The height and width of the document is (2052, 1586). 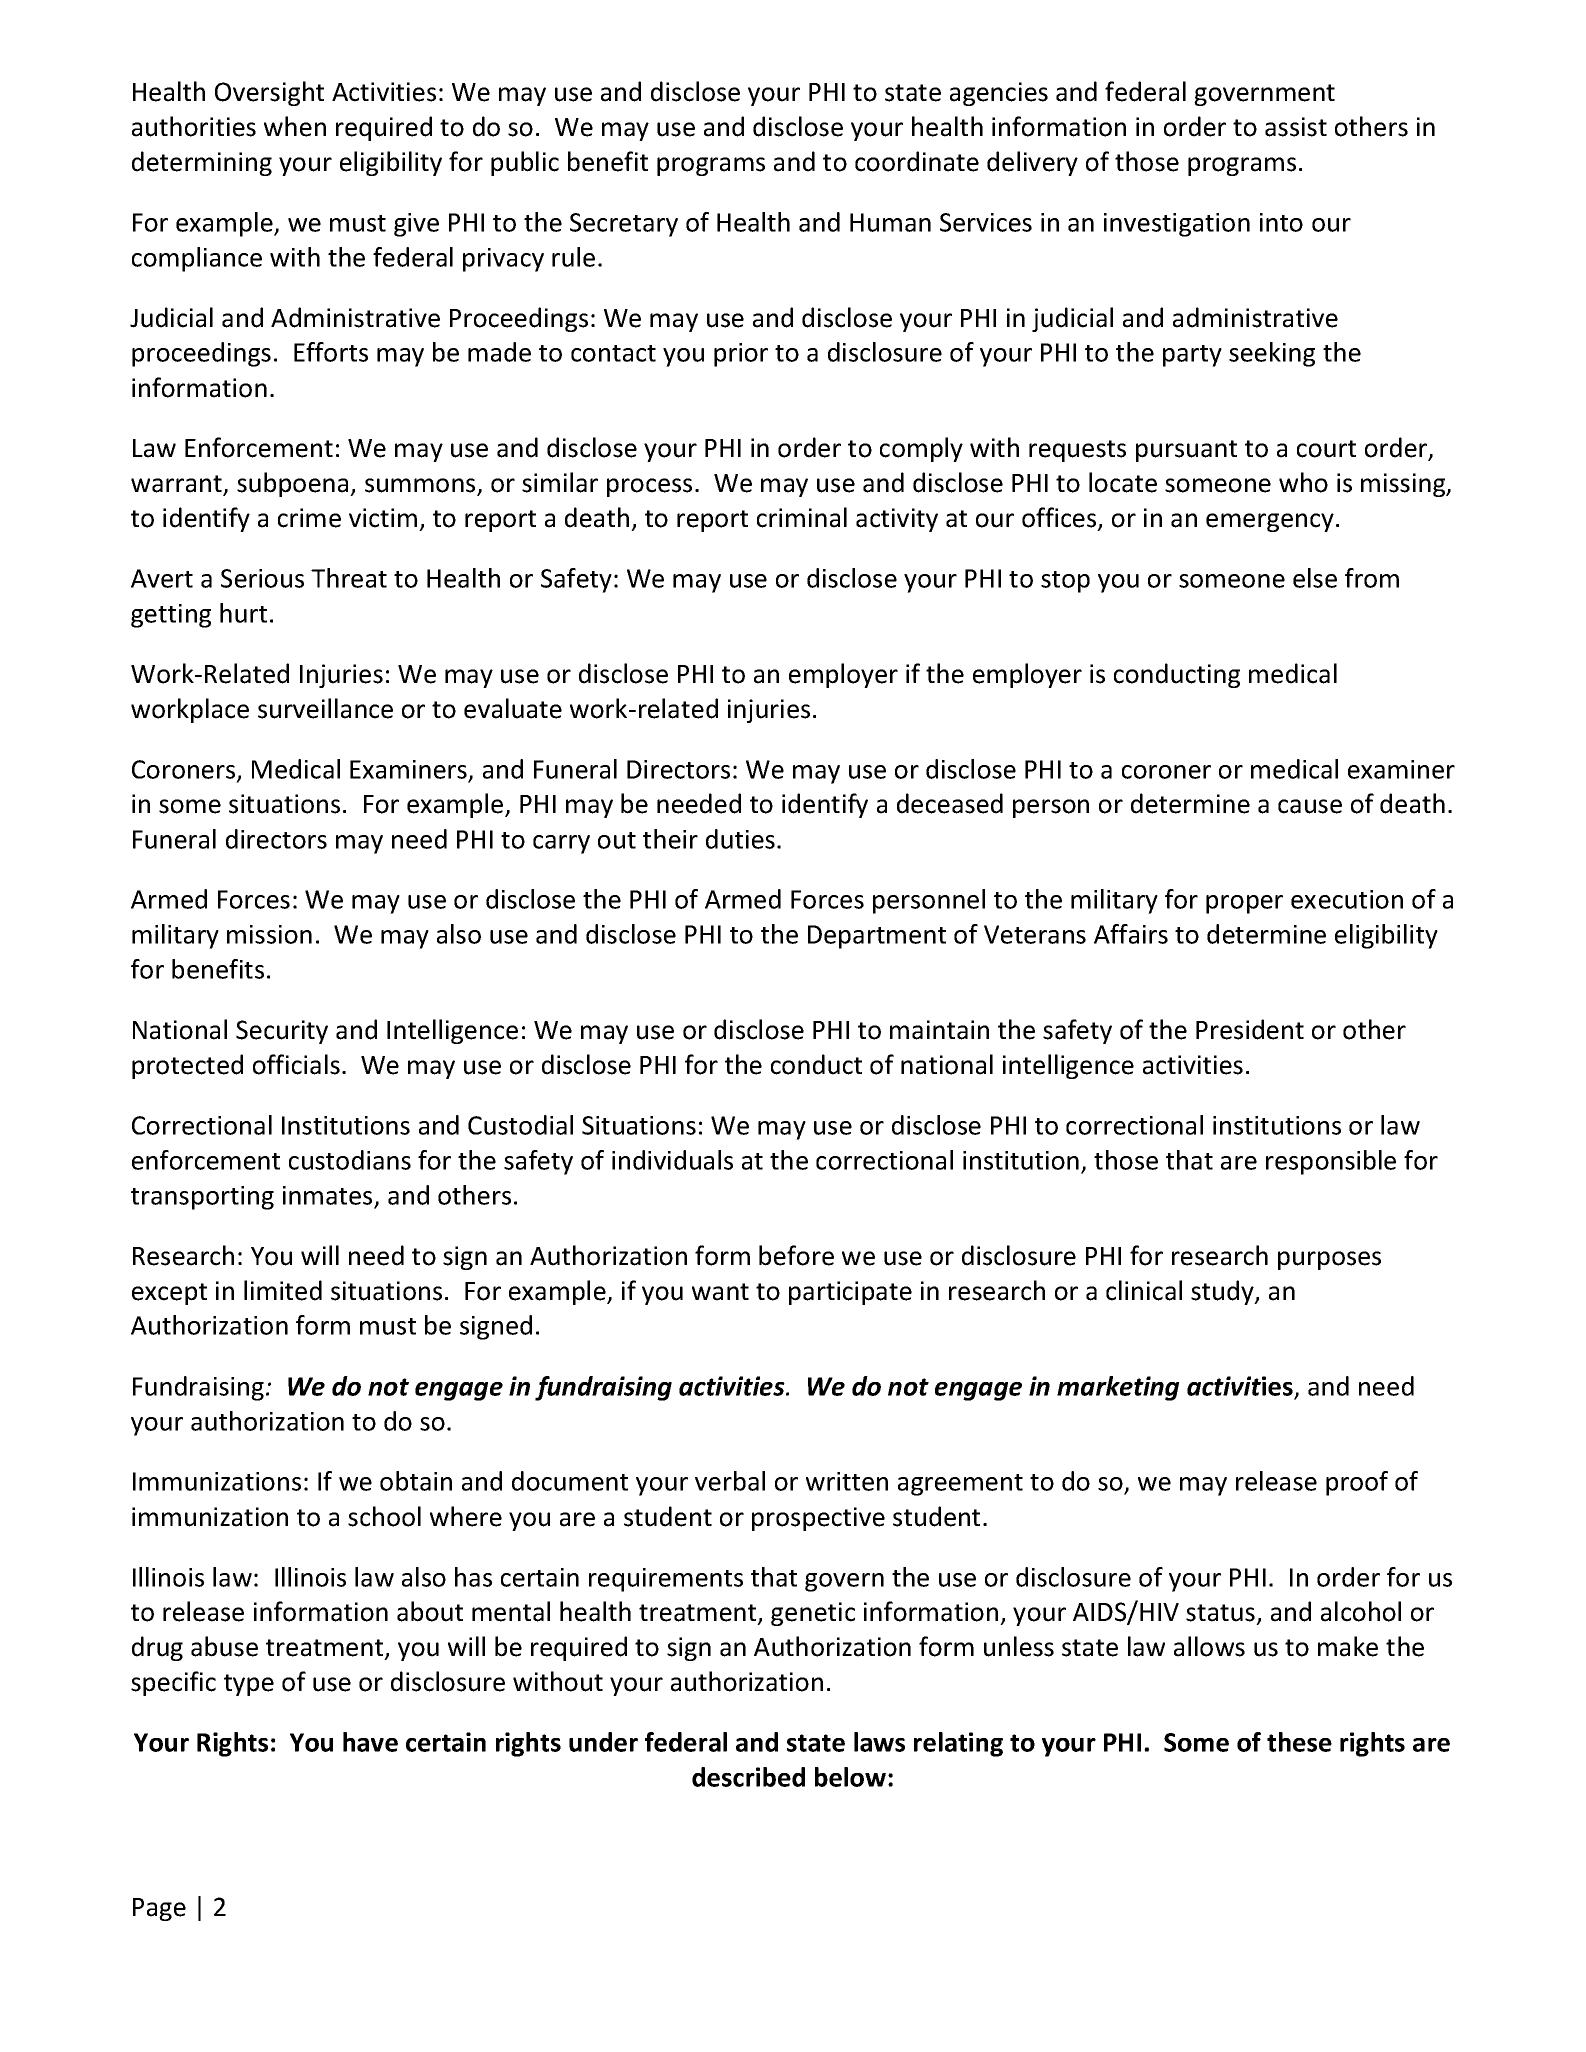 What do you see at coordinates (295, 126) in the document?
I see `when` at bounding box center [295, 126].
